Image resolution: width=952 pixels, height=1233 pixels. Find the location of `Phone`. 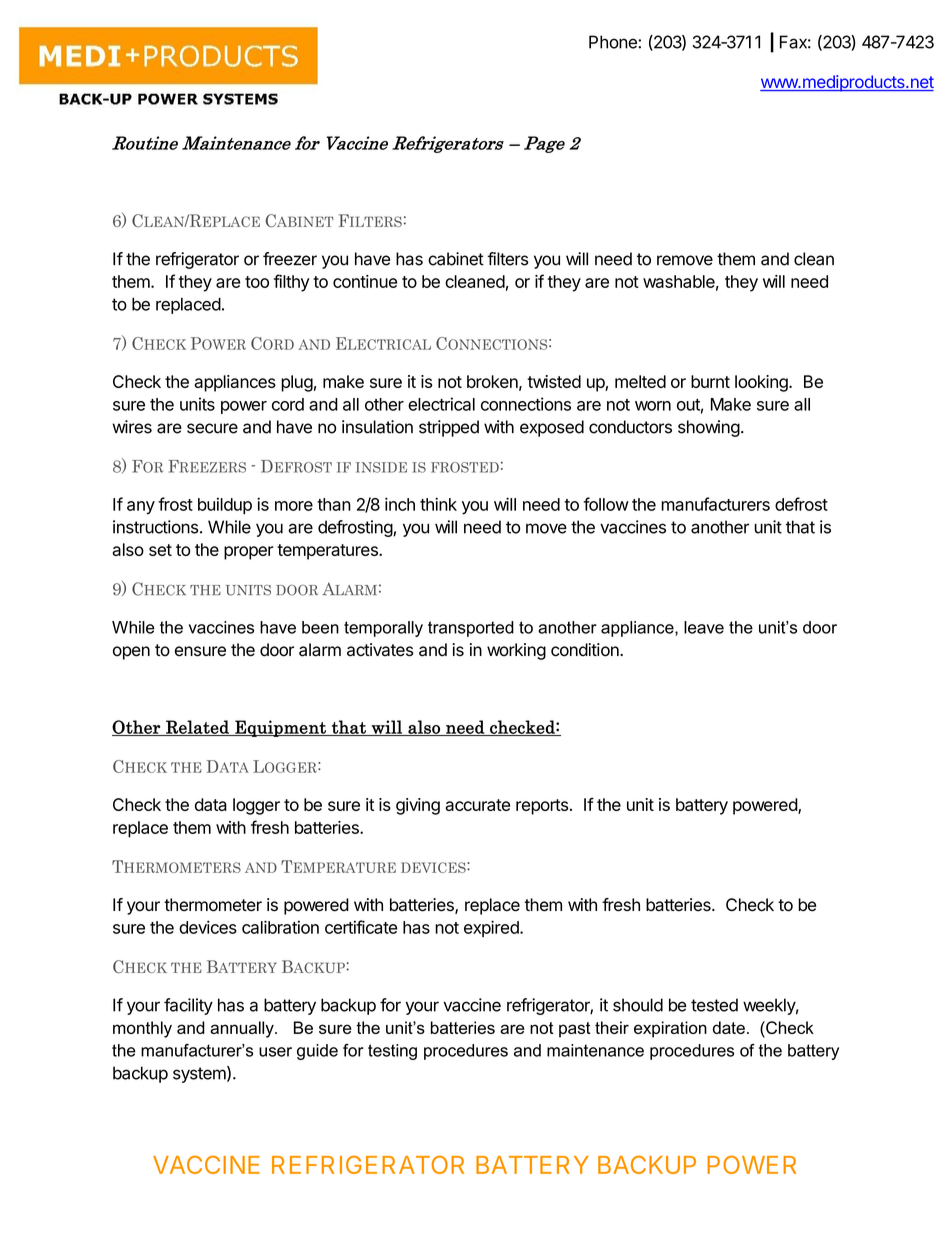

Phone is located at coordinates (614, 42).
